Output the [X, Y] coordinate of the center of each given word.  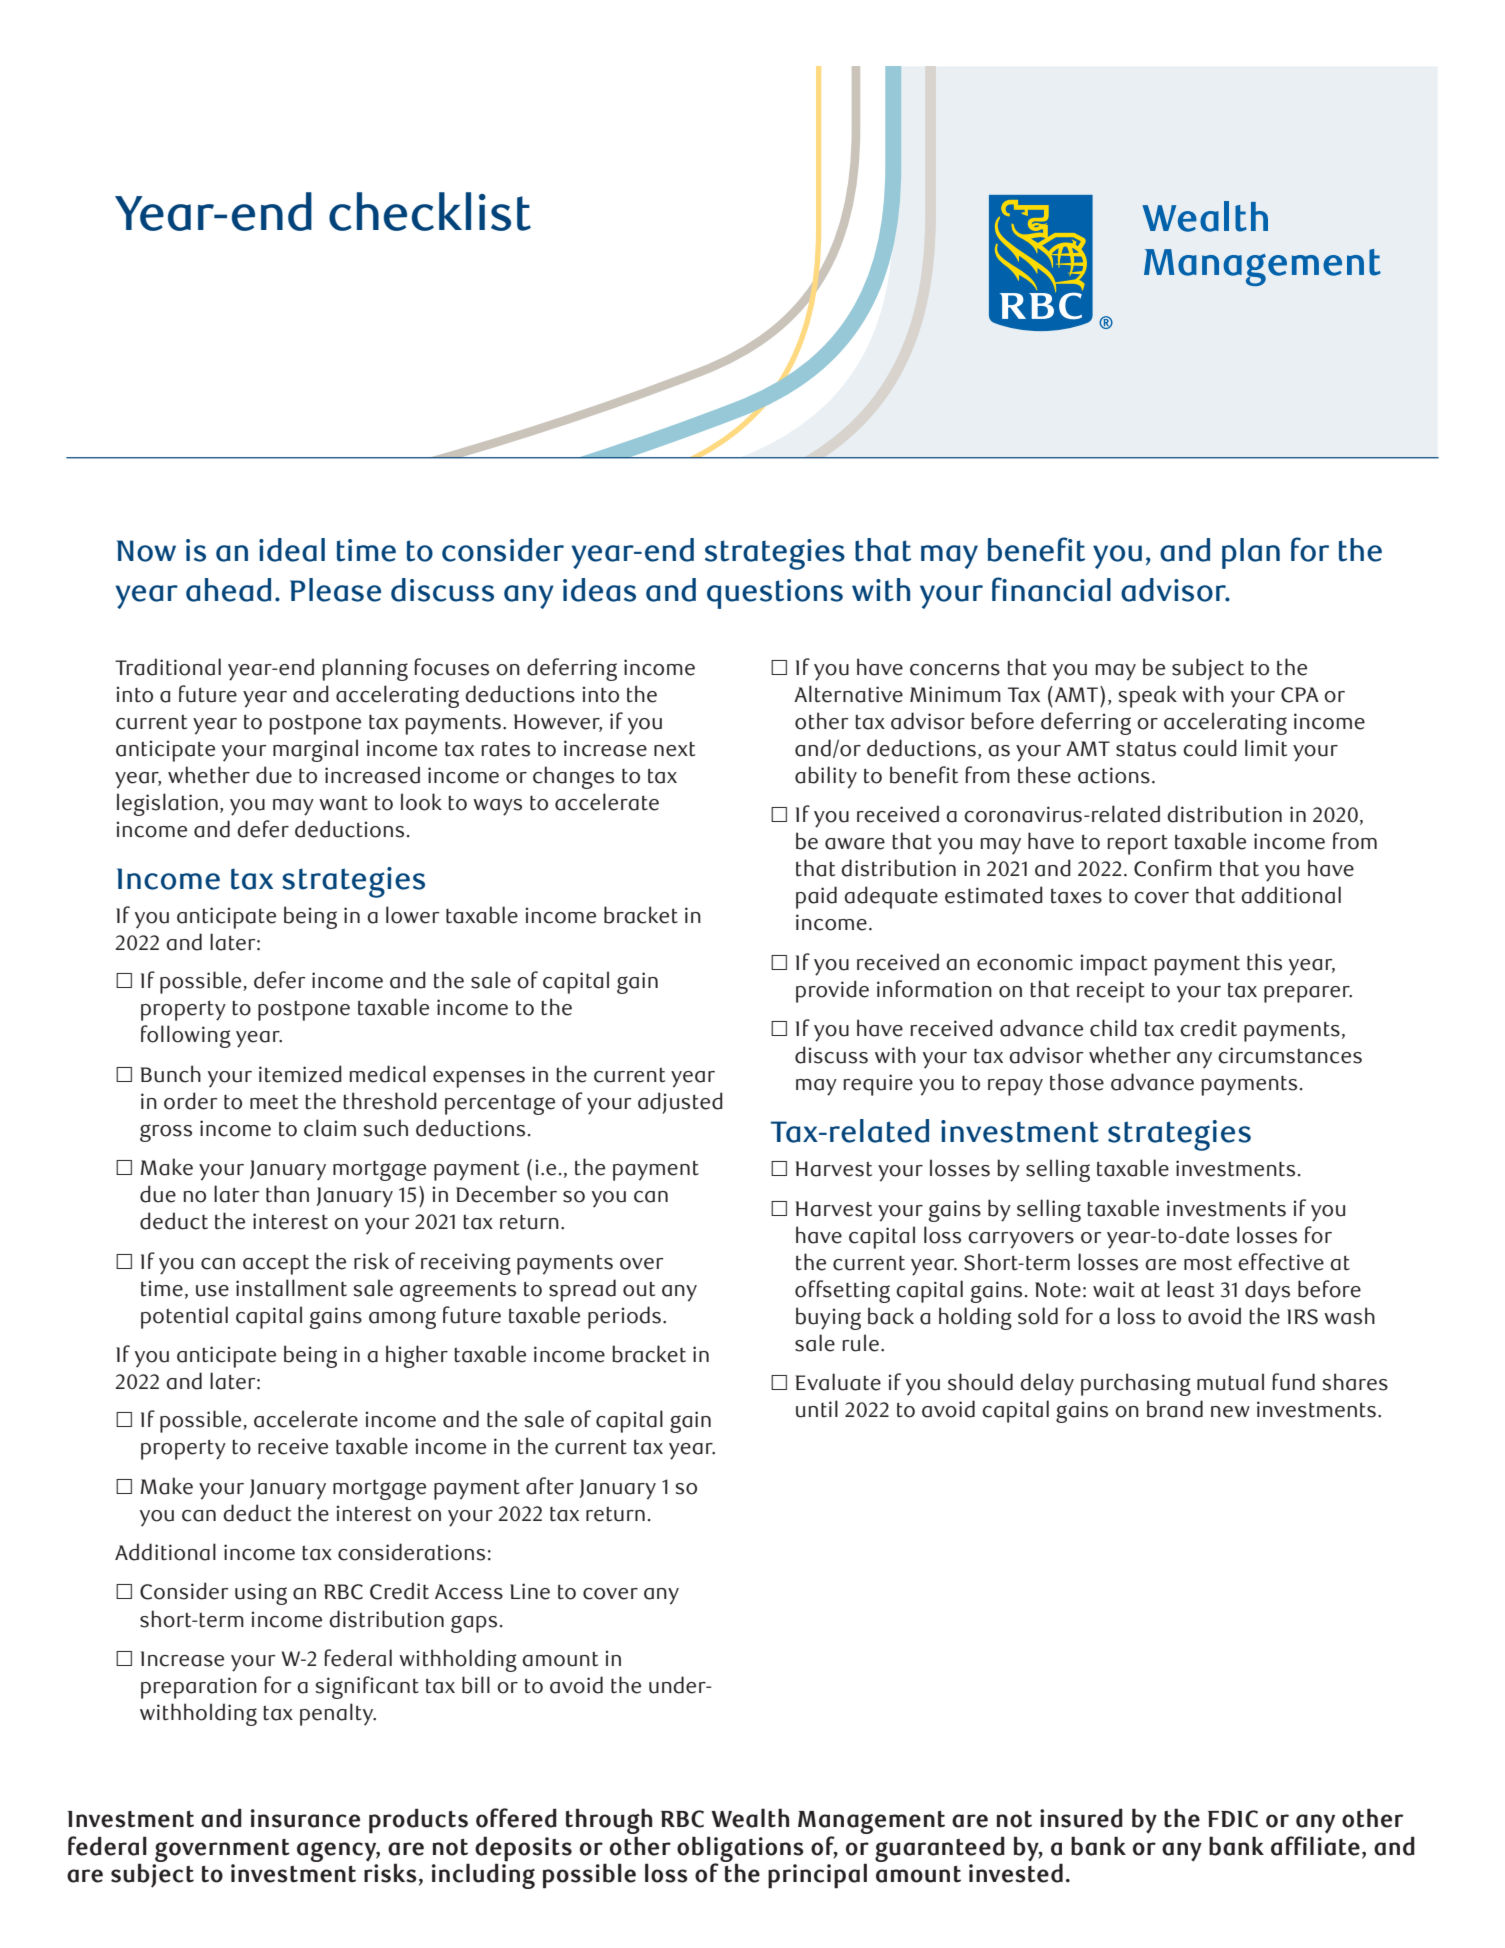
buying [828, 1318]
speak [1148, 696]
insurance [305, 1818]
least [1190, 1289]
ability [826, 777]
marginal [315, 750]
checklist [430, 211]
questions [775, 594]
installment [291, 1288]
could [1210, 748]
